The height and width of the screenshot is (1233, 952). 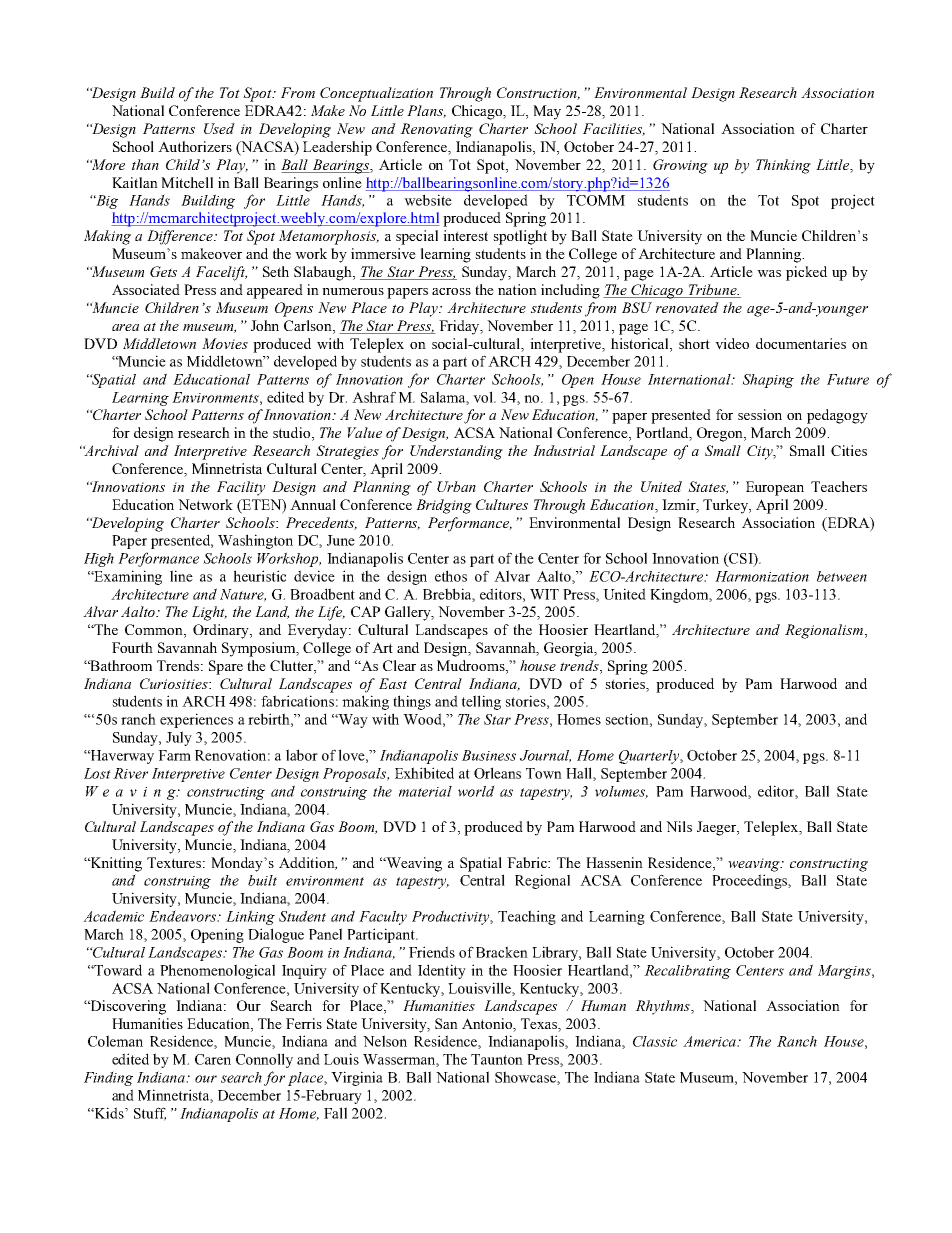 What do you see at coordinates (241, 488) in the screenshot?
I see `Facility` at bounding box center [241, 488].
